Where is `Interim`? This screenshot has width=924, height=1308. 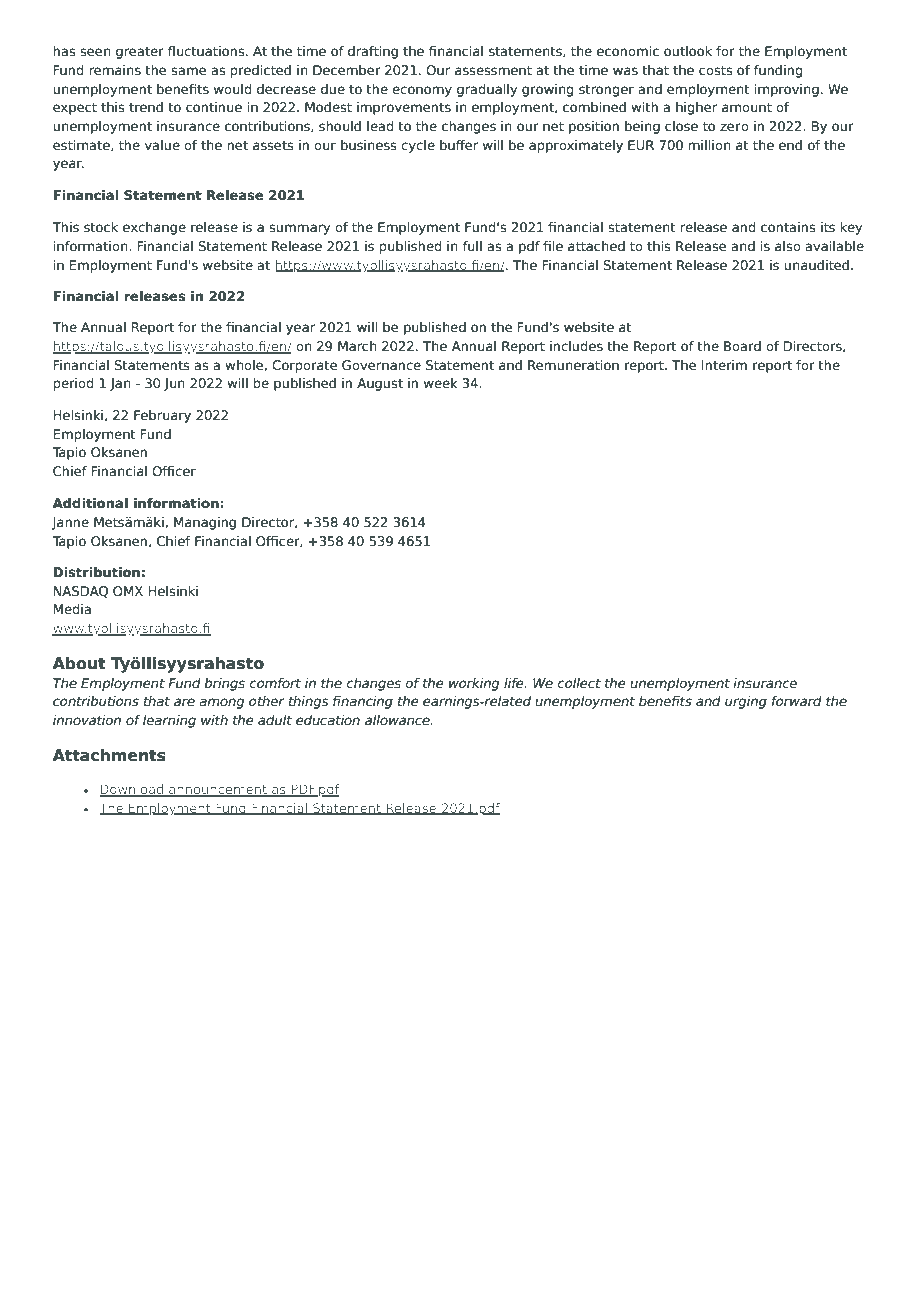 Interim is located at coordinates (724, 365).
